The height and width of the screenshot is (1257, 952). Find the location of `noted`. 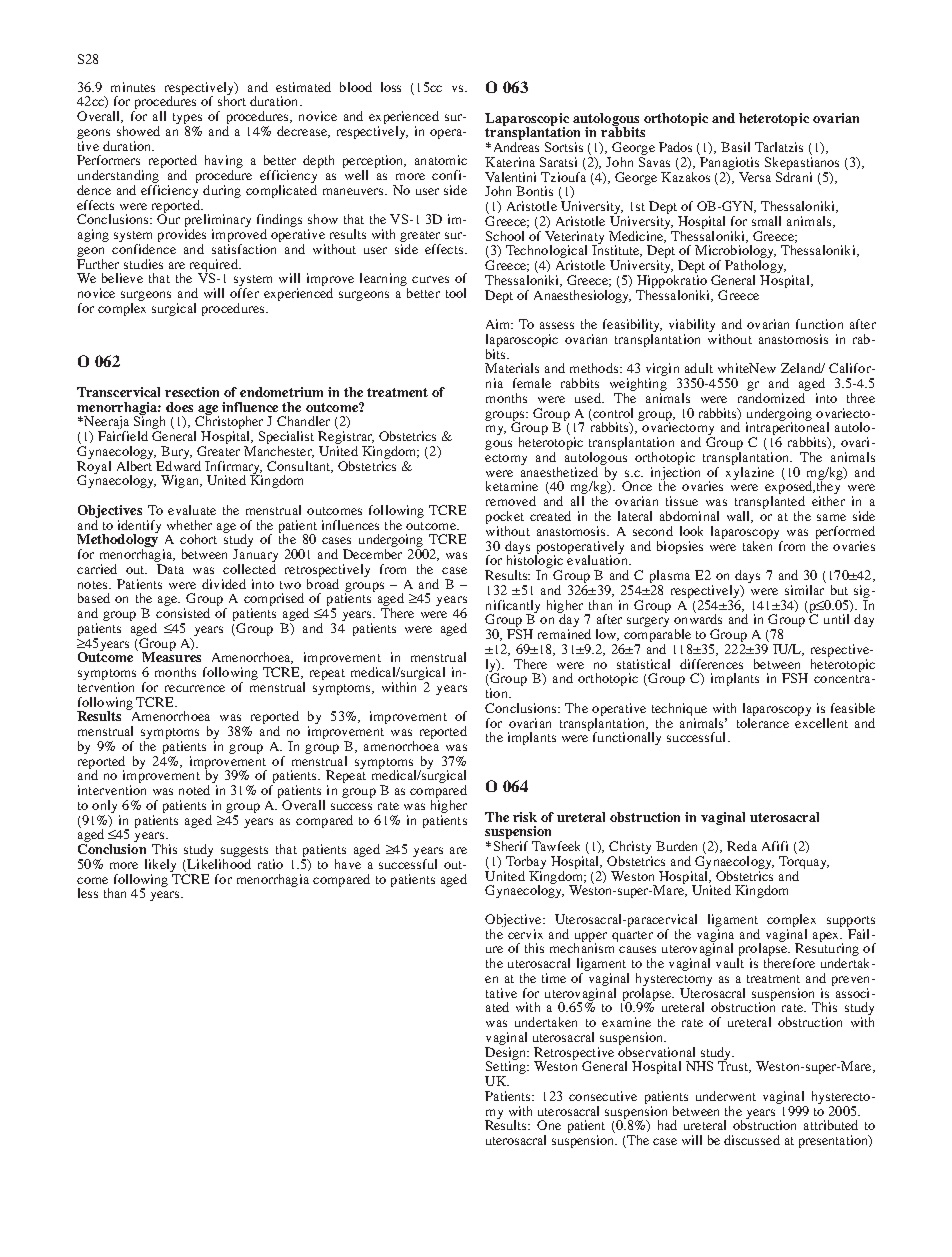

noted is located at coordinates (194, 790).
